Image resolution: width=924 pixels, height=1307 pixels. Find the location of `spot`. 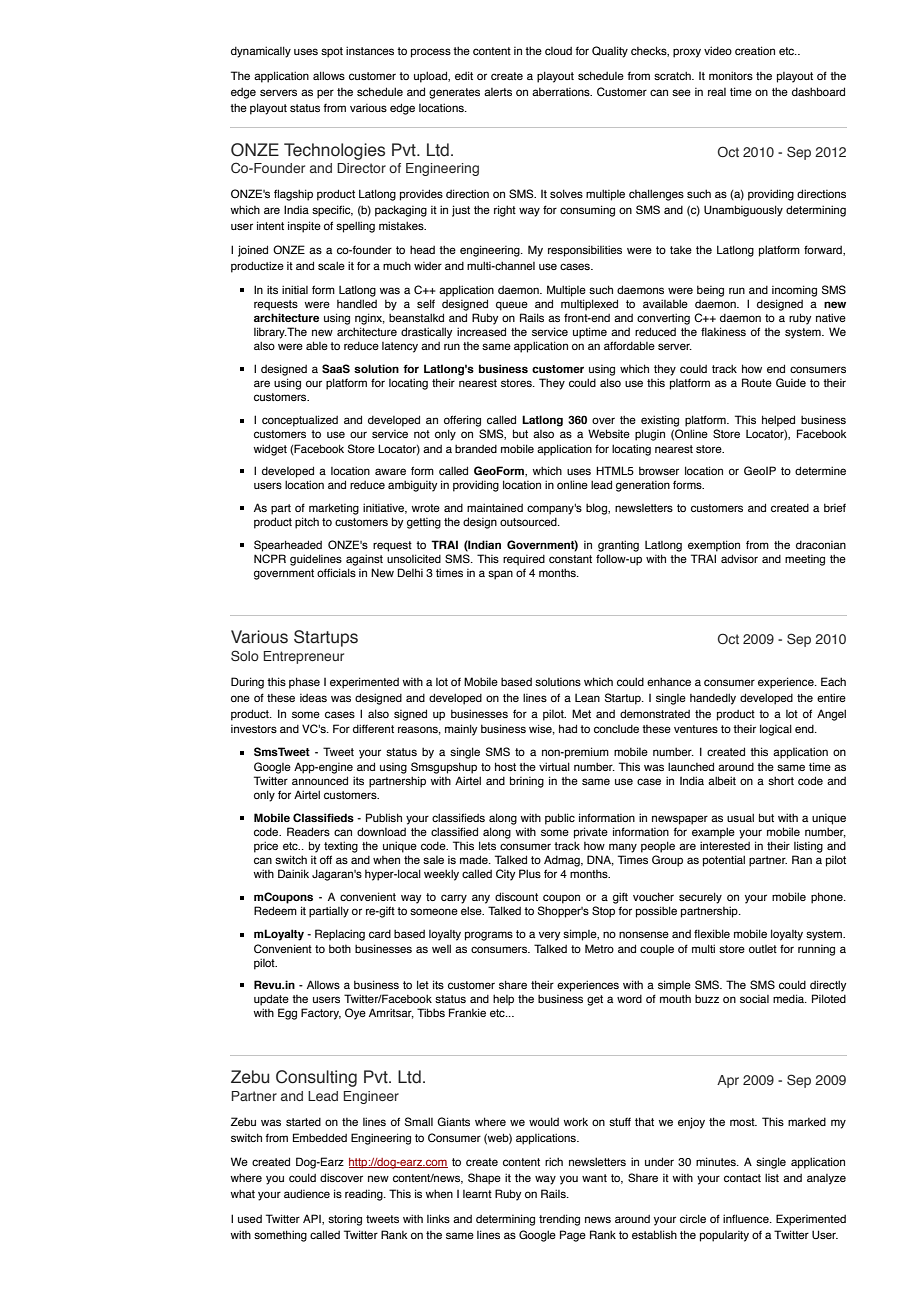

spot is located at coordinates (332, 52).
